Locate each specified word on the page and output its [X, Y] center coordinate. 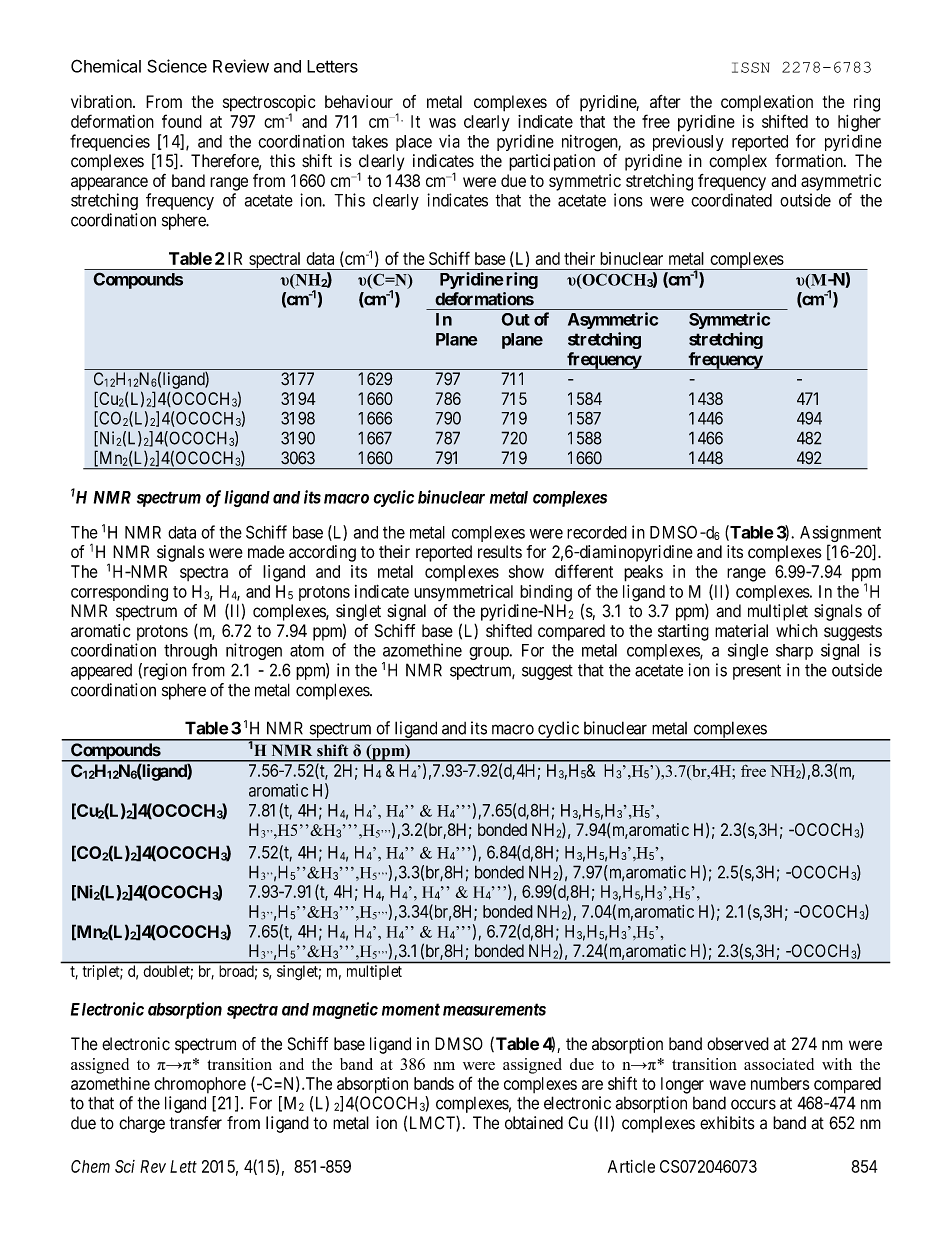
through [190, 652]
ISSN [750, 67]
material [741, 631]
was [442, 123]
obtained [534, 1123]
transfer [195, 1123]
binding [546, 593]
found [182, 121]
